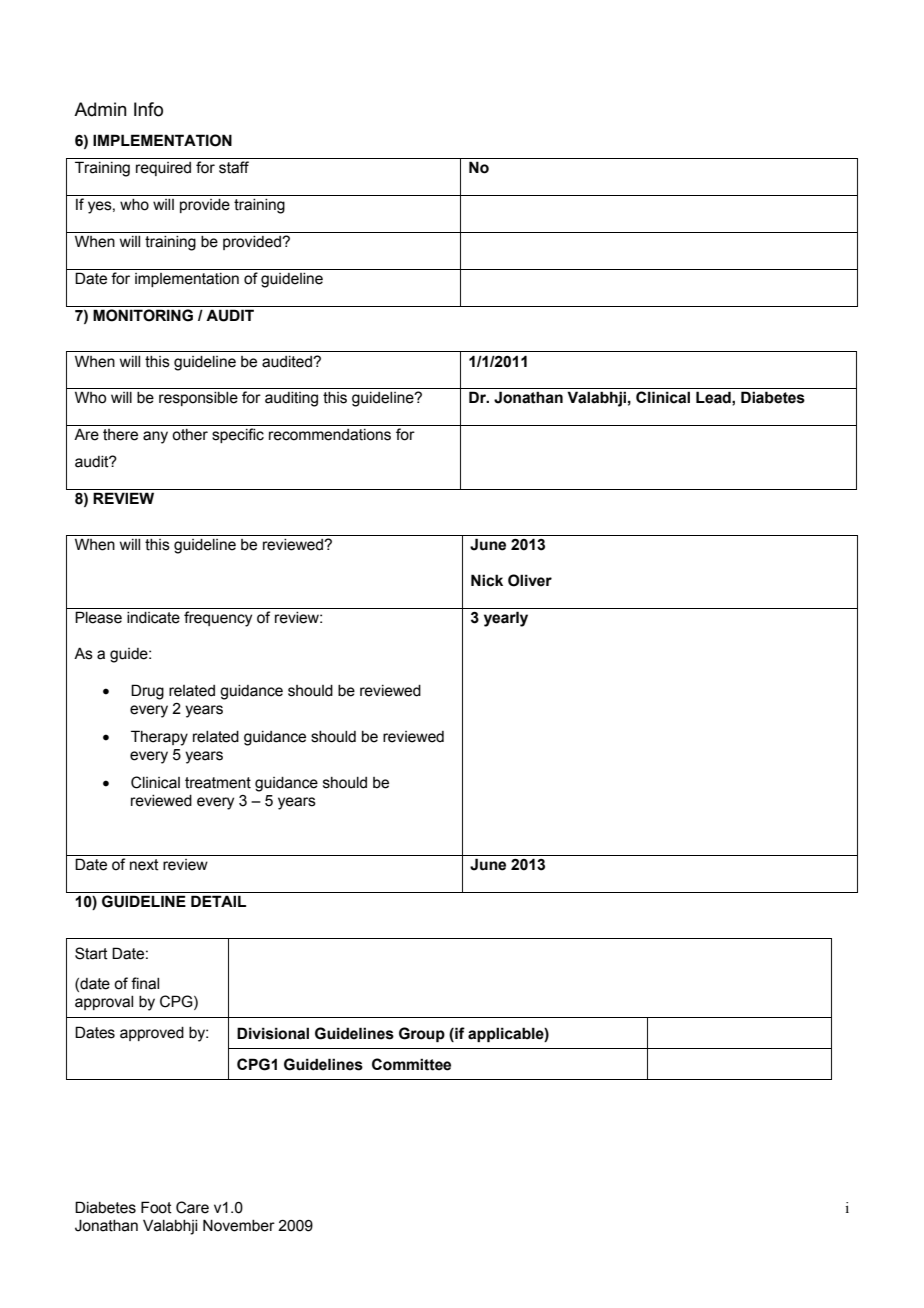 This screenshot has height=1308, width=924. What do you see at coordinates (155, 437) in the screenshot?
I see `any` at bounding box center [155, 437].
